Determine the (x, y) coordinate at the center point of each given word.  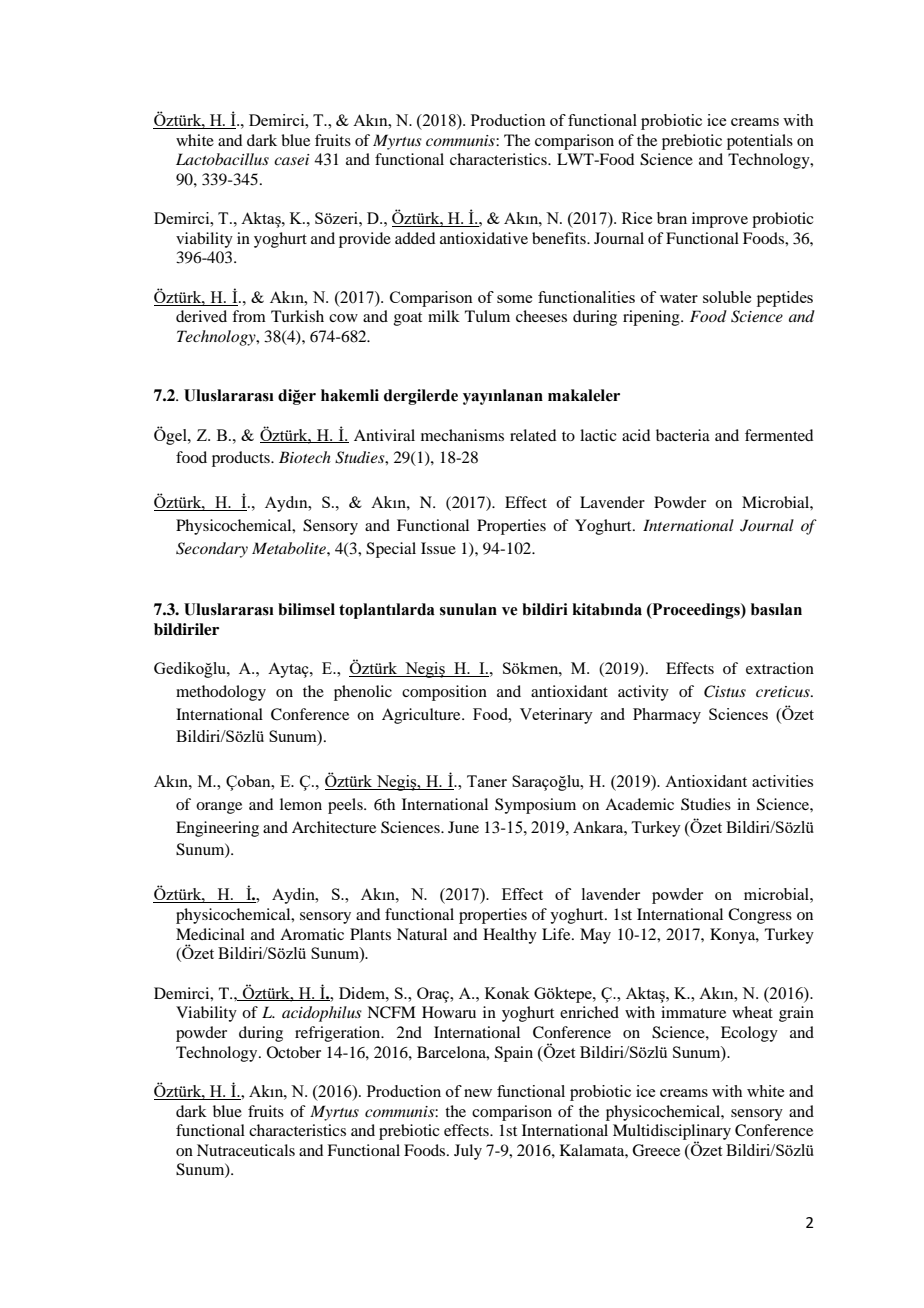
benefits (560, 238)
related (533, 435)
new (478, 1093)
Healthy (510, 936)
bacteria (683, 435)
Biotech (305, 457)
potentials (760, 142)
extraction (780, 668)
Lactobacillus (222, 159)
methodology (221, 693)
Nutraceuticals (246, 1150)
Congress (760, 916)
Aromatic (312, 934)
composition (444, 693)
